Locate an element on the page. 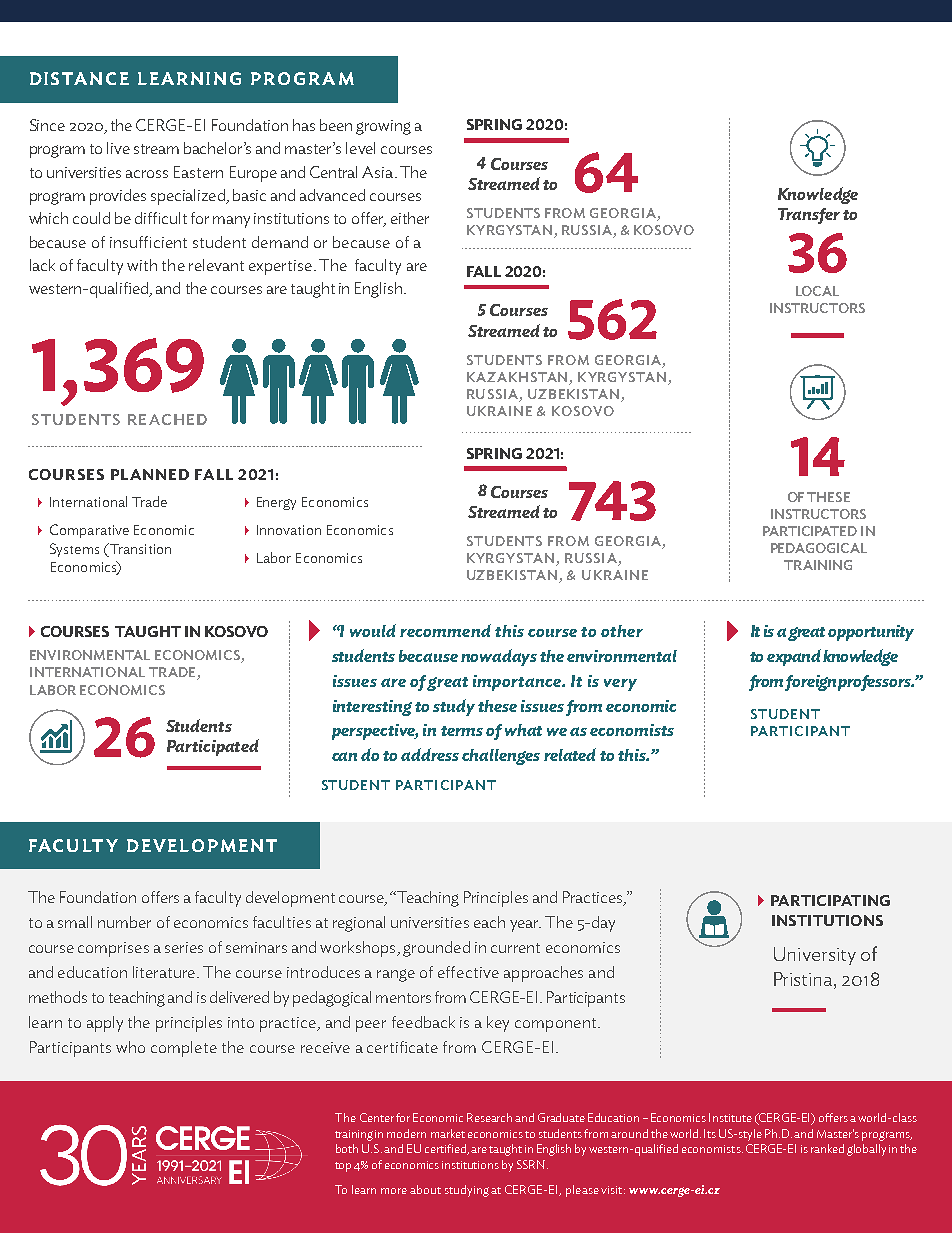 The height and width of the document is (1233, 952). who is located at coordinates (130, 1047).
